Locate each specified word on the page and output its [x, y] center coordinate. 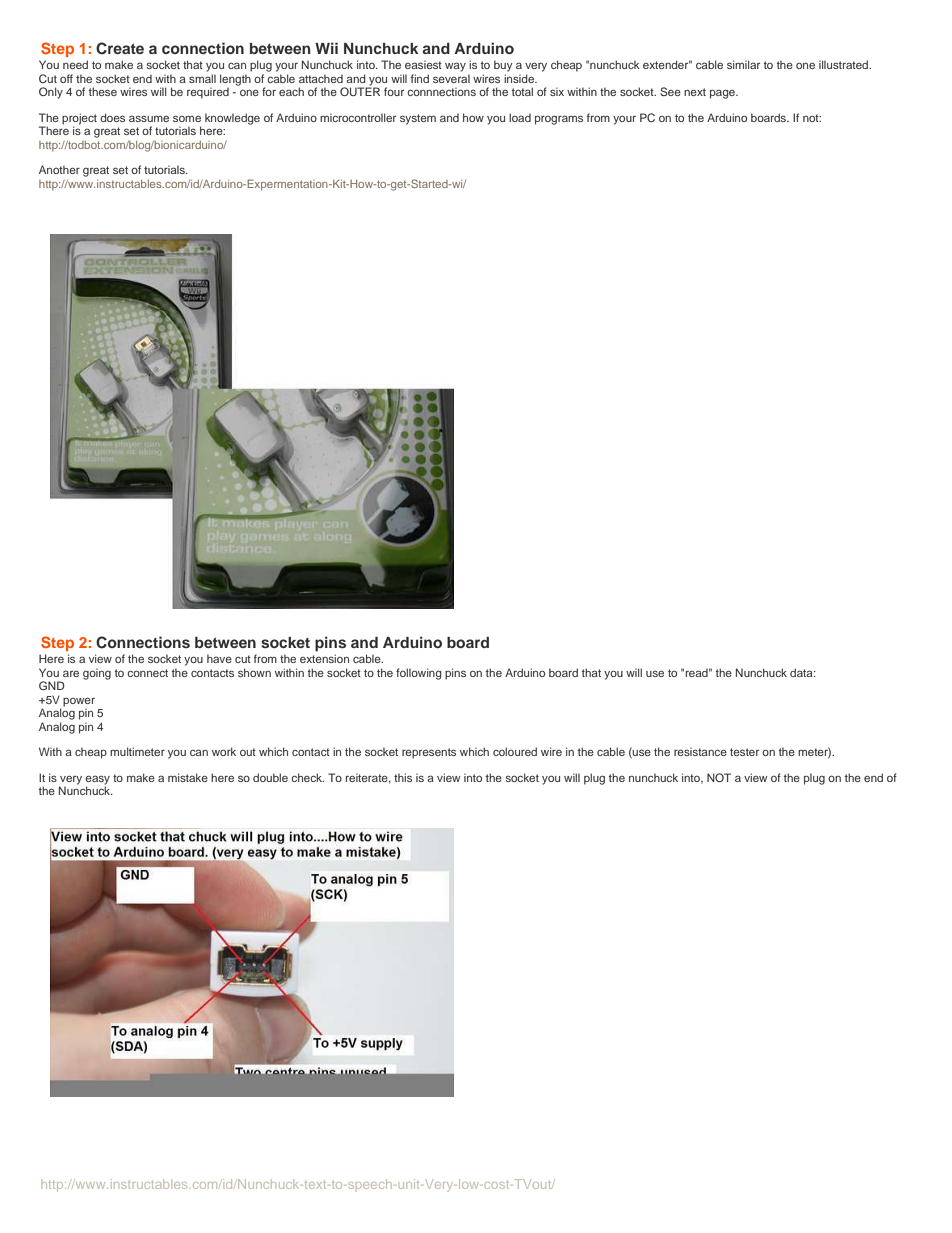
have [219, 658]
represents [429, 753]
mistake [188, 777]
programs [559, 120]
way [455, 67]
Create [120, 48]
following [419, 674]
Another [59, 169]
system [418, 119]
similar [743, 64]
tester [744, 752]
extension [324, 658]
